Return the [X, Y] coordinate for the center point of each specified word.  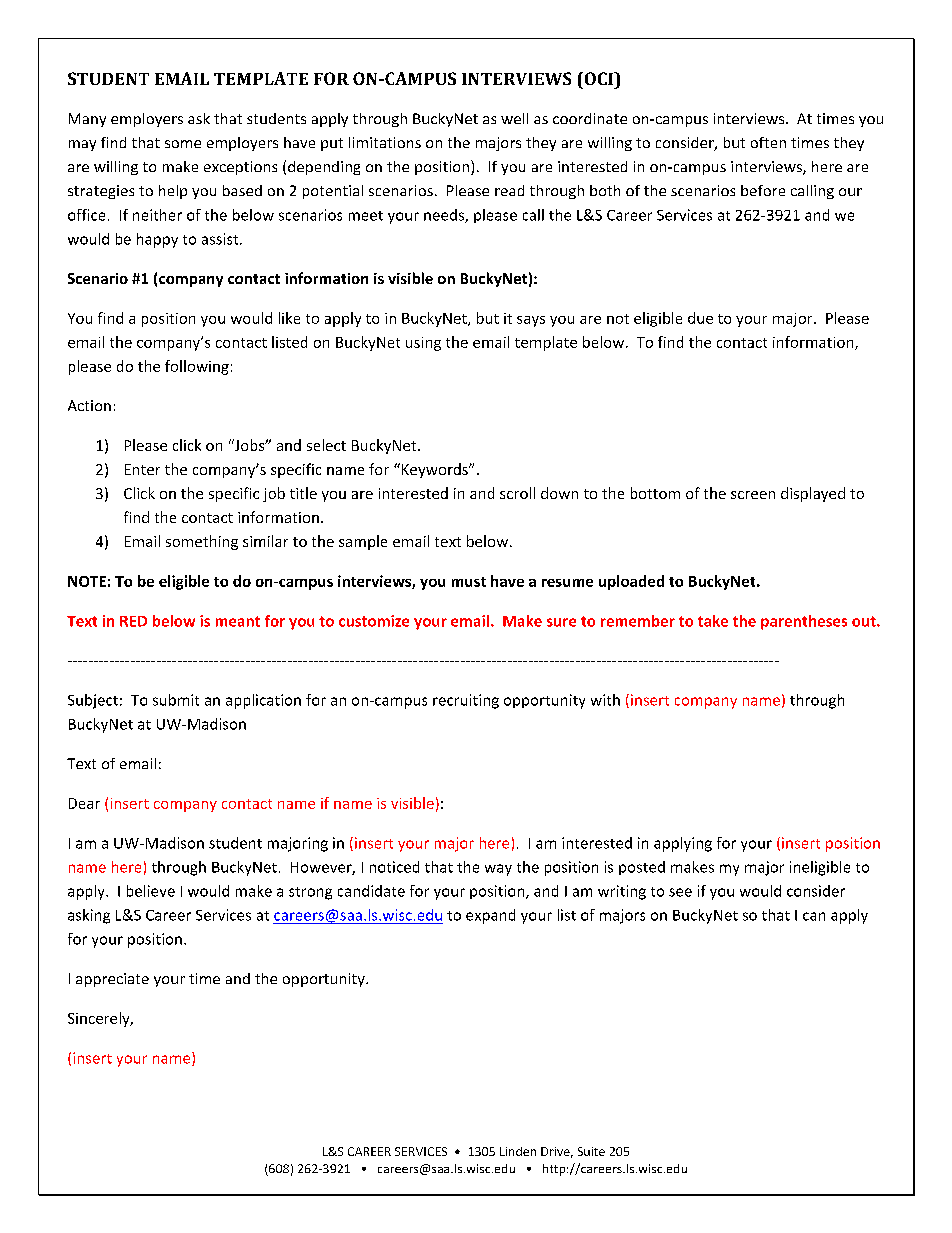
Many [87, 120]
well [514, 118]
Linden [518, 1151]
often [768, 142]
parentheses [804, 622]
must [469, 582]
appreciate [112, 980]
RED [133, 621]
